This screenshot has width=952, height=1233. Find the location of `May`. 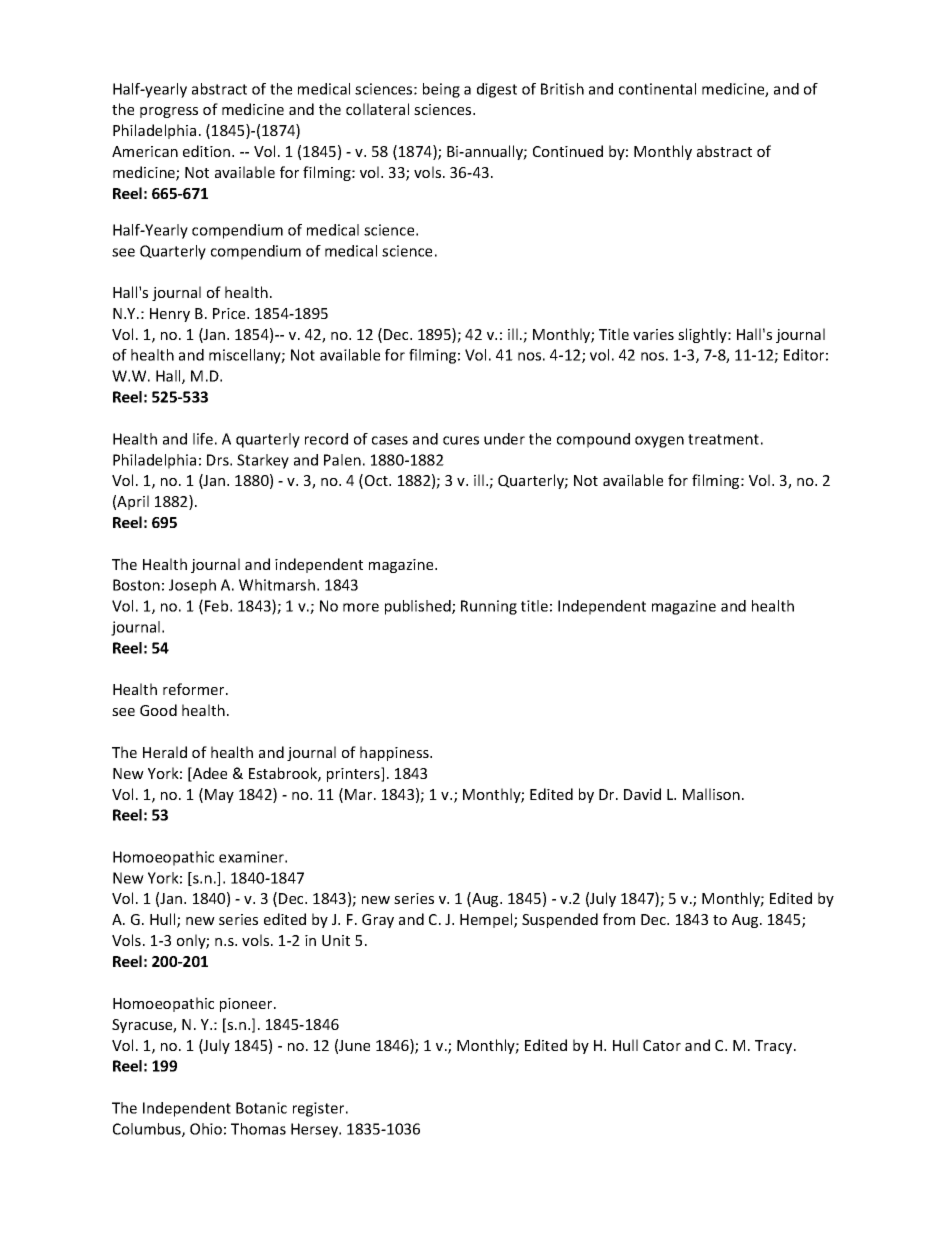

May is located at coordinates (219, 796).
